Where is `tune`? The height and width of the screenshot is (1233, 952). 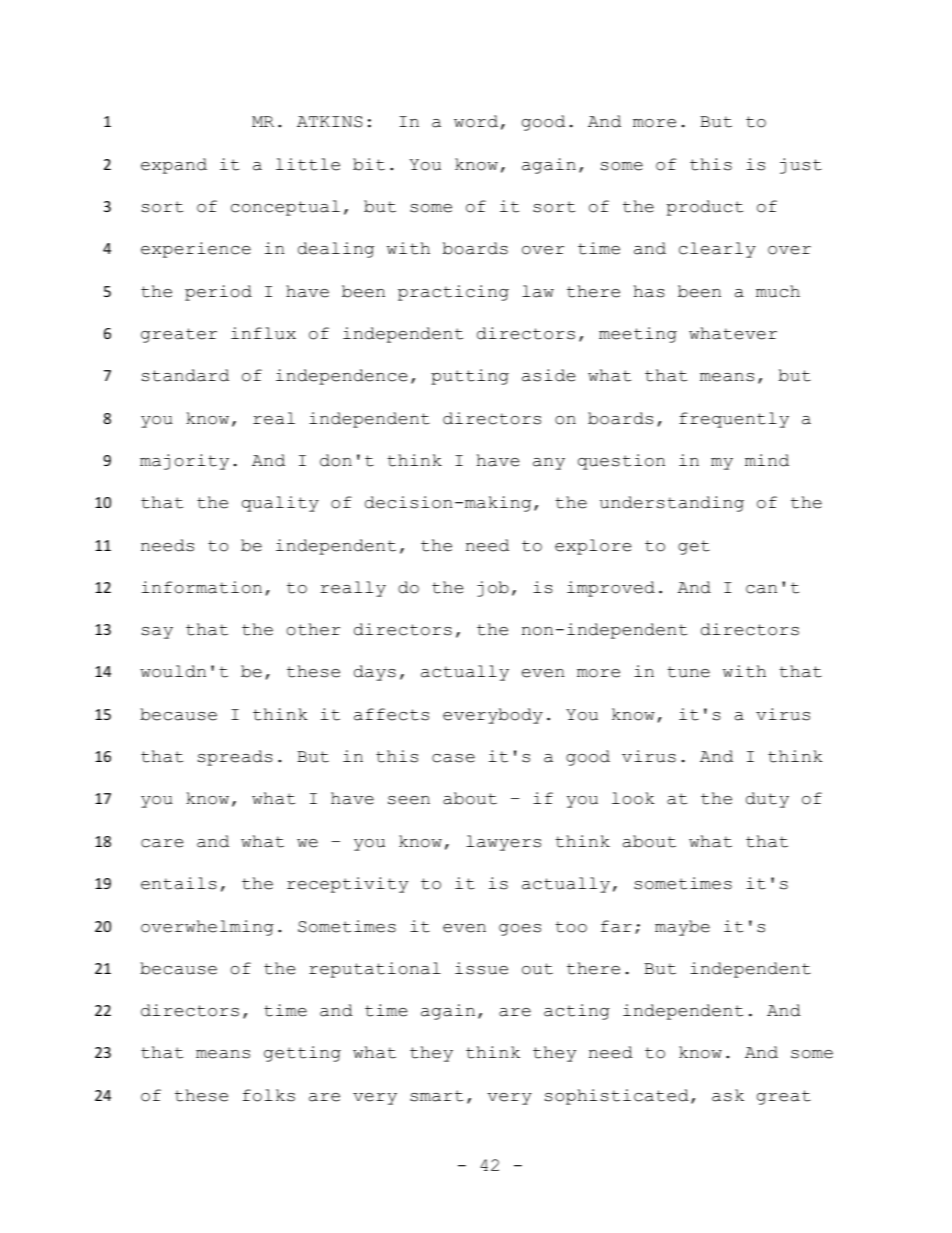
tune is located at coordinates (688, 672).
